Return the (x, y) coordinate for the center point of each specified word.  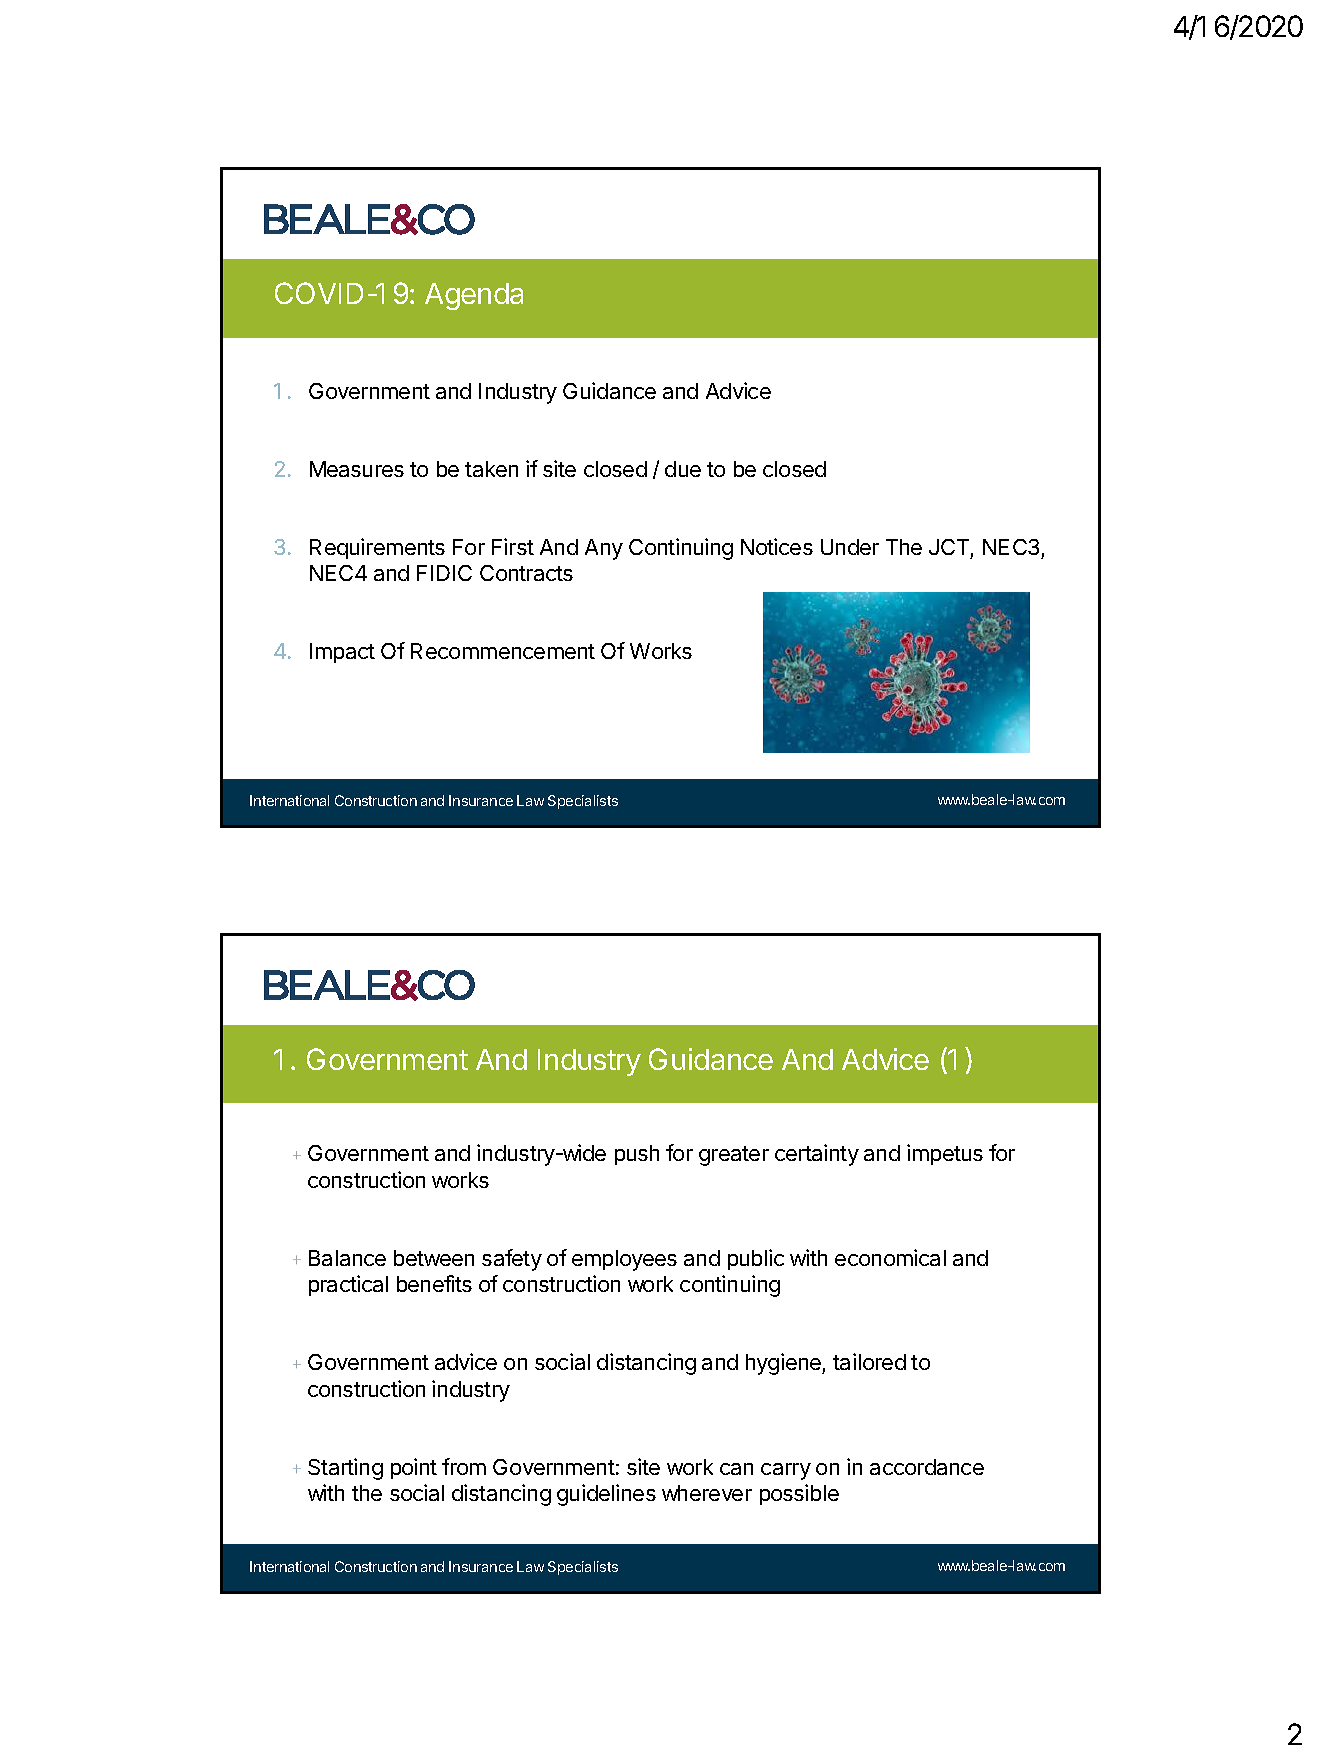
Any (604, 549)
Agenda (474, 296)
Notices (777, 546)
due (683, 469)
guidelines (606, 1495)
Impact (342, 653)
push (637, 1155)
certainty (817, 1155)
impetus (945, 1154)
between (434, 1258)
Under (850, 547)
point (414, 1468)
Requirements (377, 548)
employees (624, 1260)
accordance (927, 1467)
